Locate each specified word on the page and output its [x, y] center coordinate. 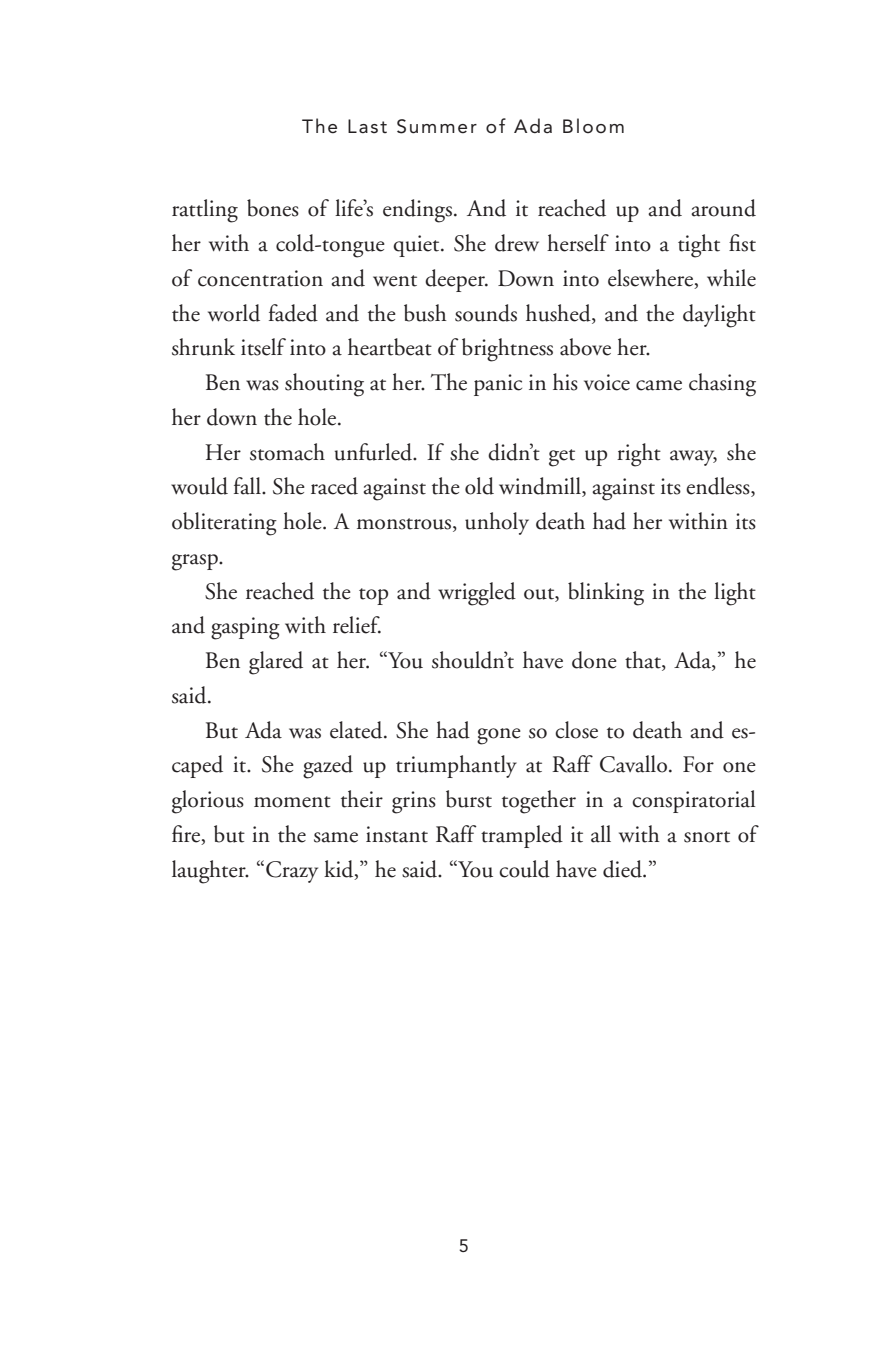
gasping [245, 628]
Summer [437, 126]
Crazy [292, 872]
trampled [522, 836]
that [644, 661]
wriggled [477, 594]
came [659, 385]
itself [263, 347]
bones [273, 208]
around [723, 208]
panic [498, 385]
